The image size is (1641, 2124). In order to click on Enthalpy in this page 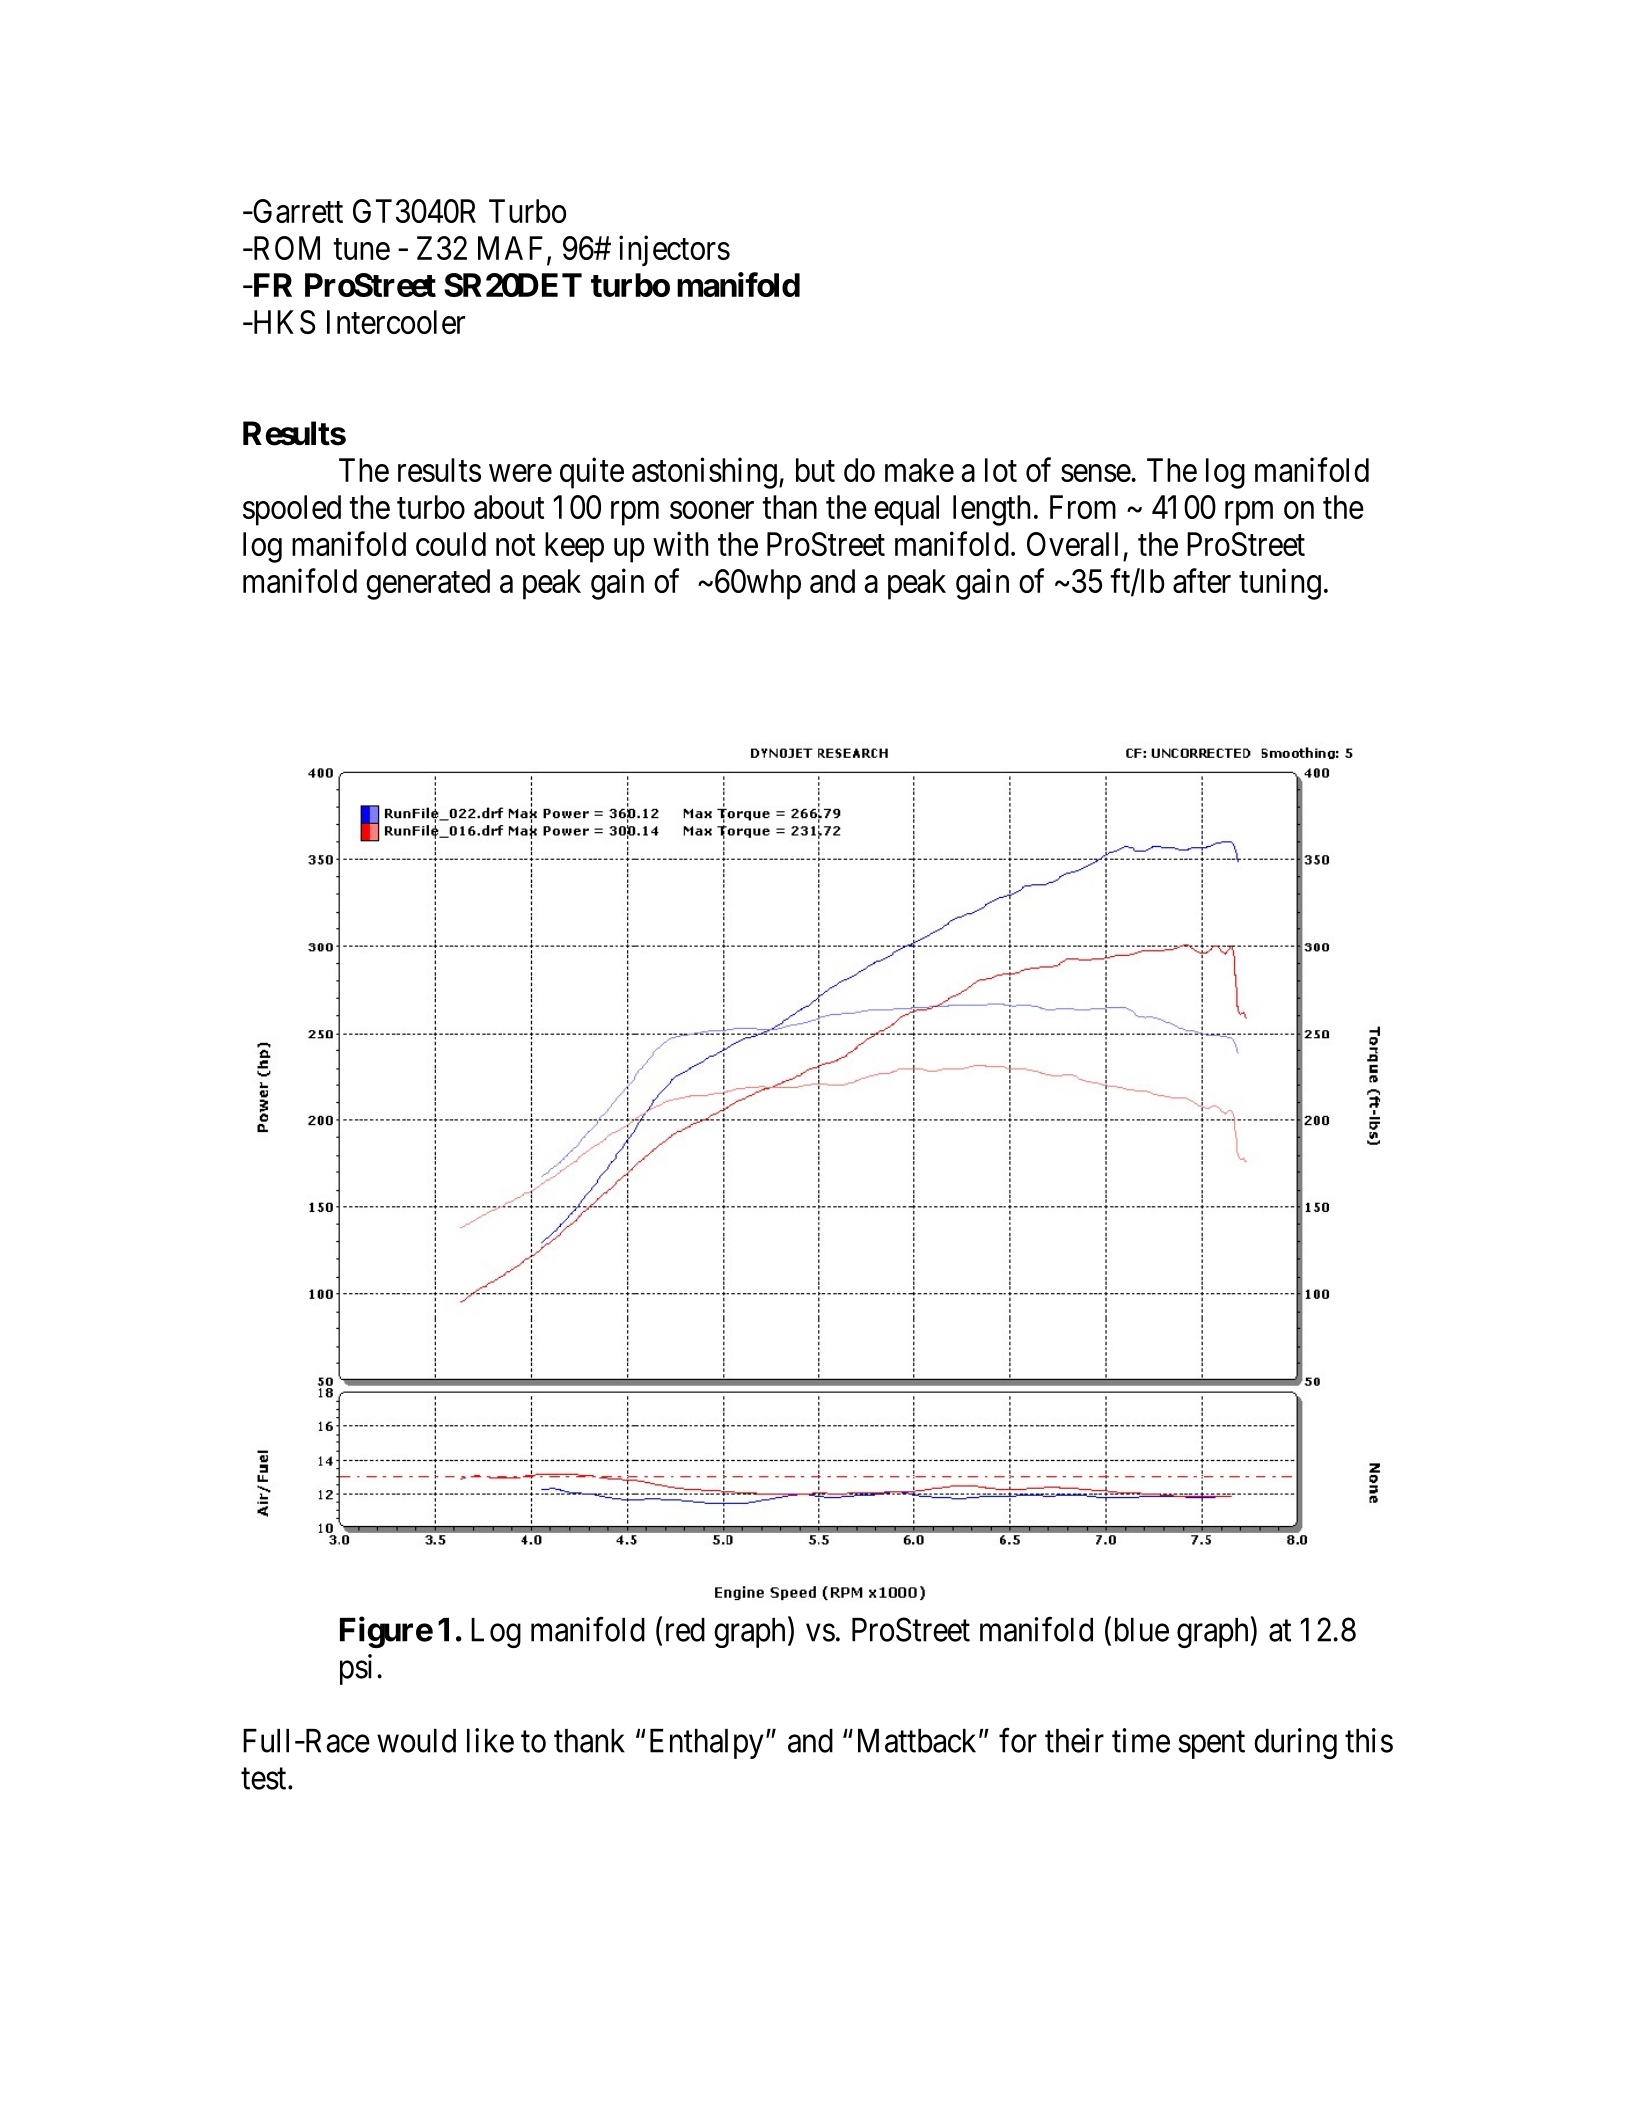, I will do `click(707, 1744)`.
